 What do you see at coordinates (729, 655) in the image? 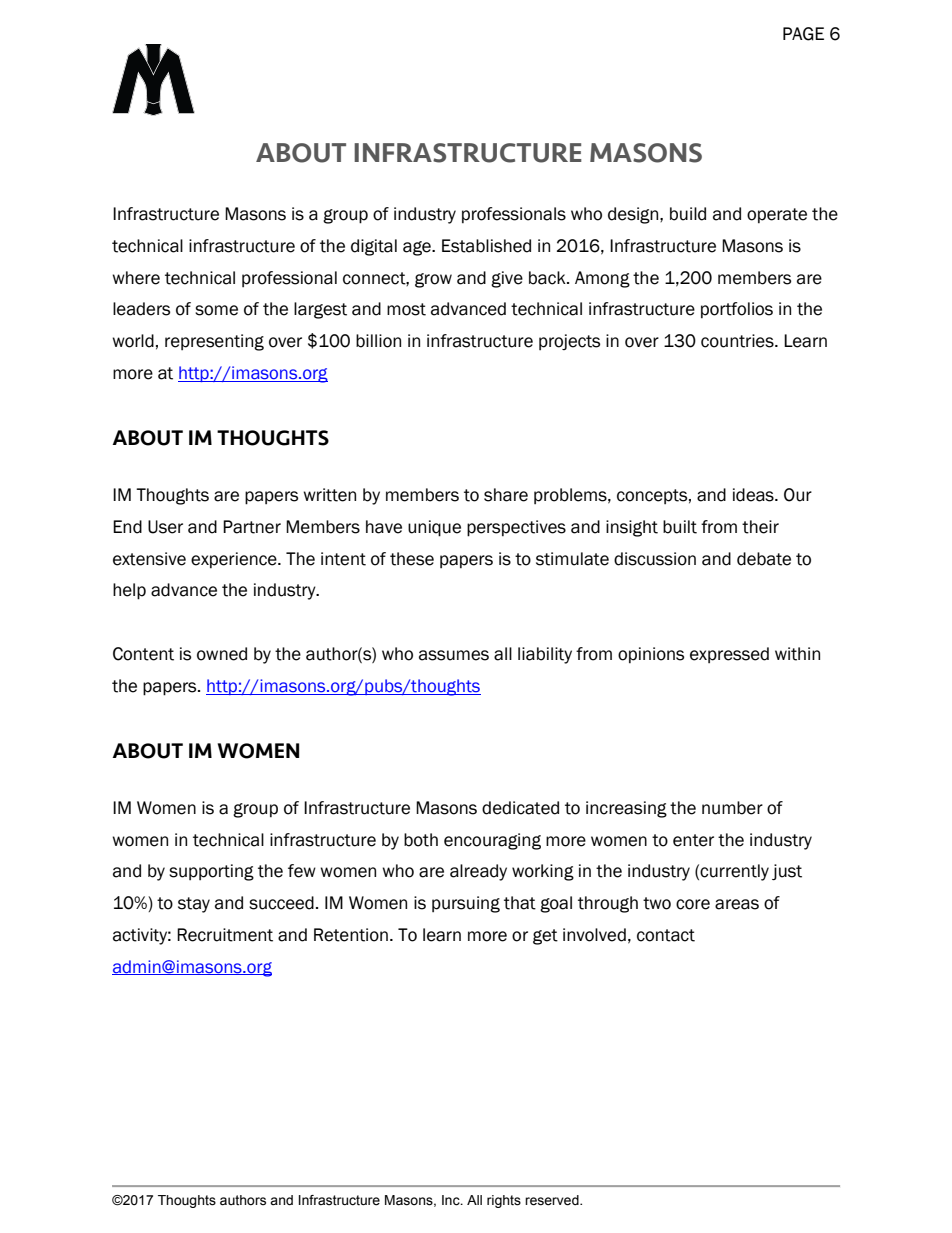
I see `expressed` at bounding box center [729, 655].
